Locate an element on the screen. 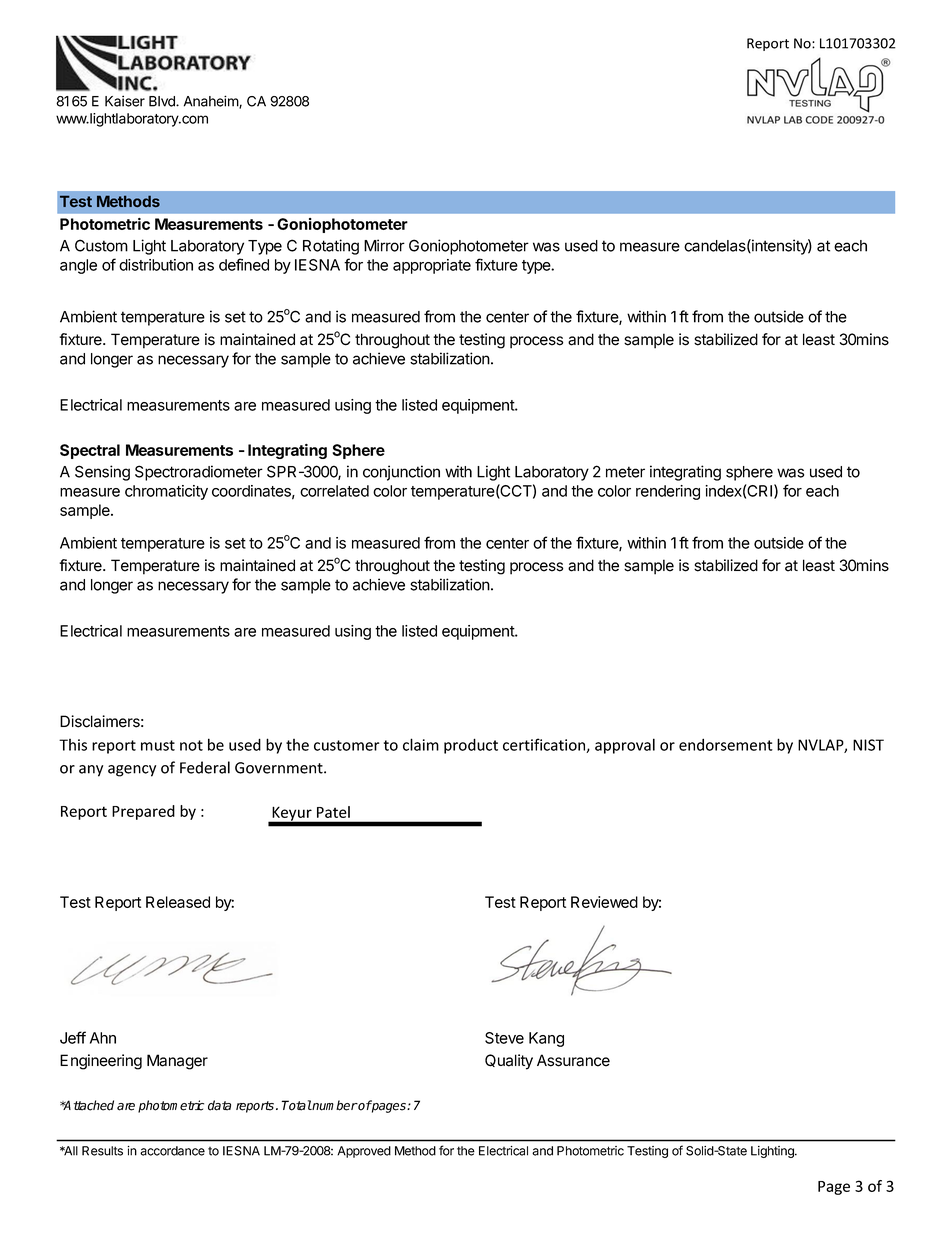  Sensing is located at coordinates (102, 473).
